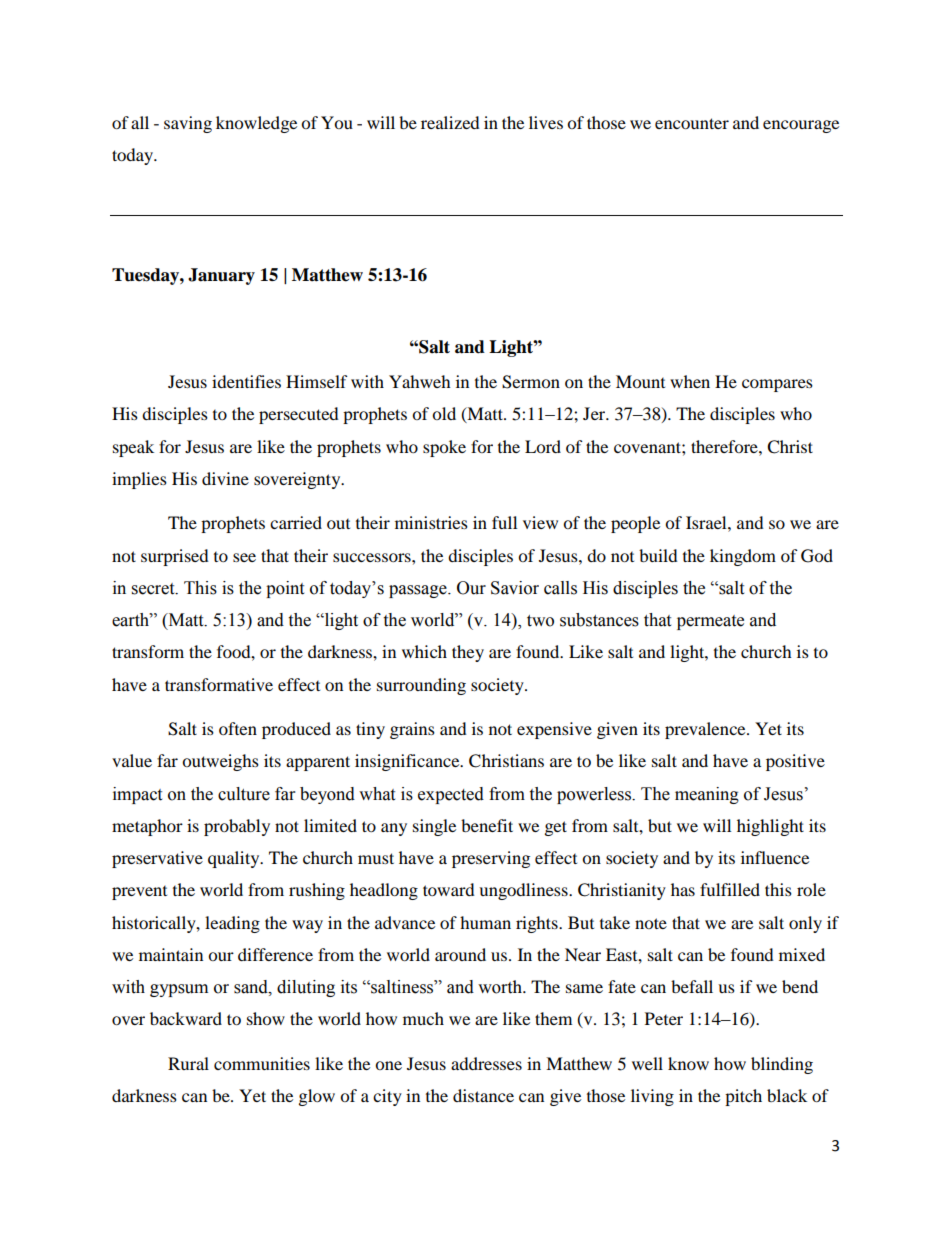  I want to click on pitch, so click(743, 1097).
